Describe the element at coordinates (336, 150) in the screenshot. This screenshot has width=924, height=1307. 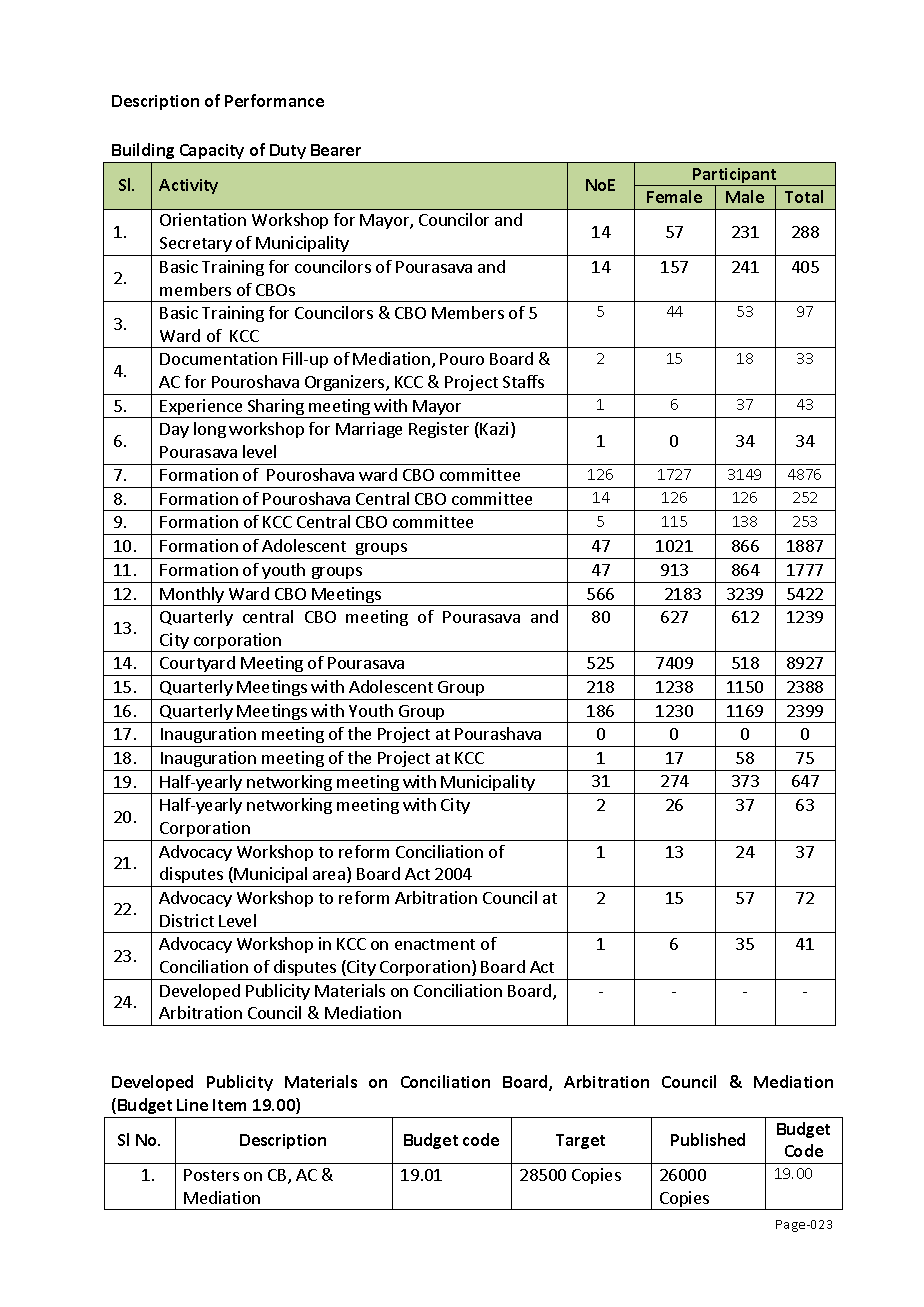
I see `Bearer` at that location.
